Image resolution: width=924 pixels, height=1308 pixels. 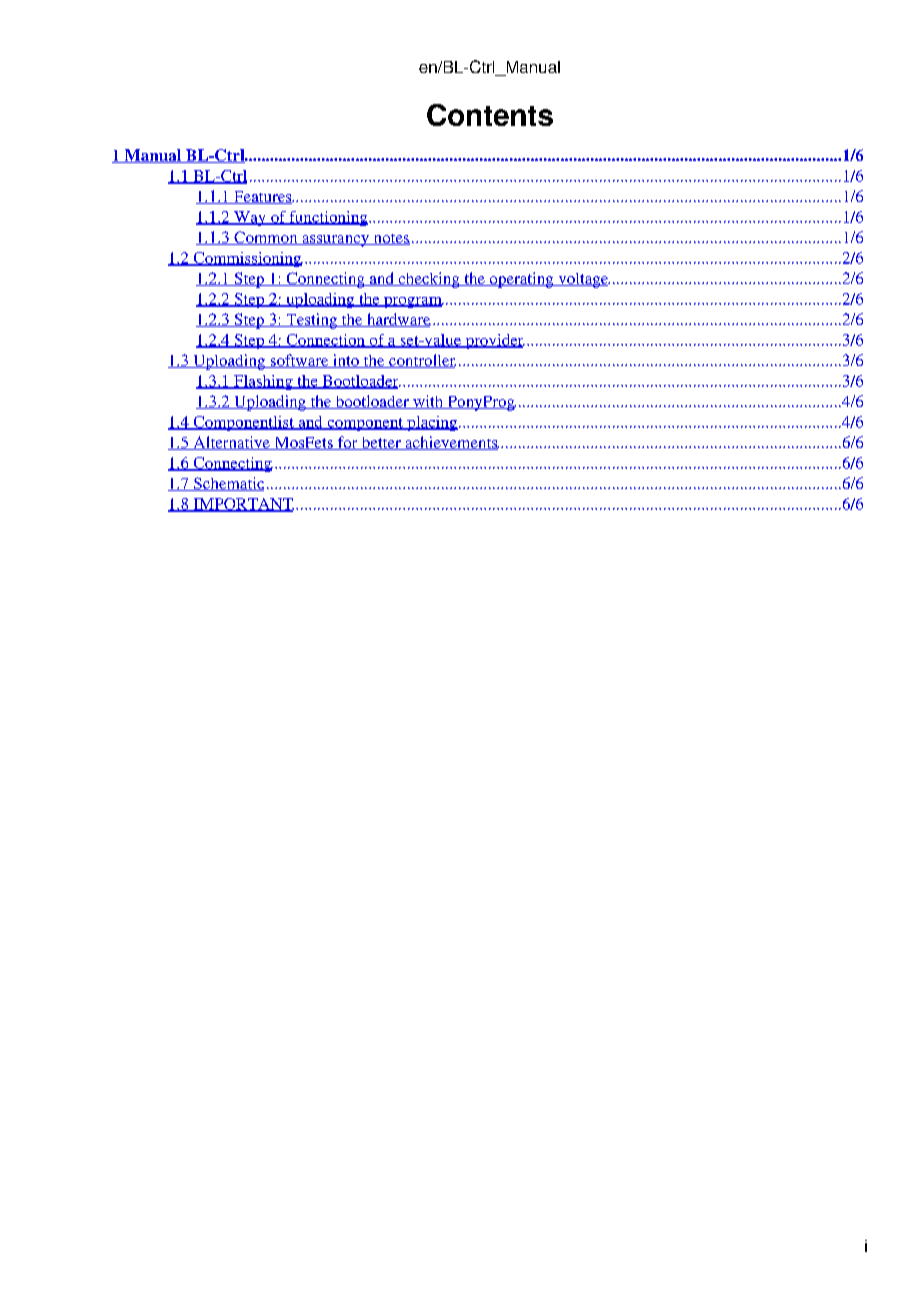 What do you see at coordinates (231, 443) in the document?
I see `Alternative` at bounding box center [231, 443].
